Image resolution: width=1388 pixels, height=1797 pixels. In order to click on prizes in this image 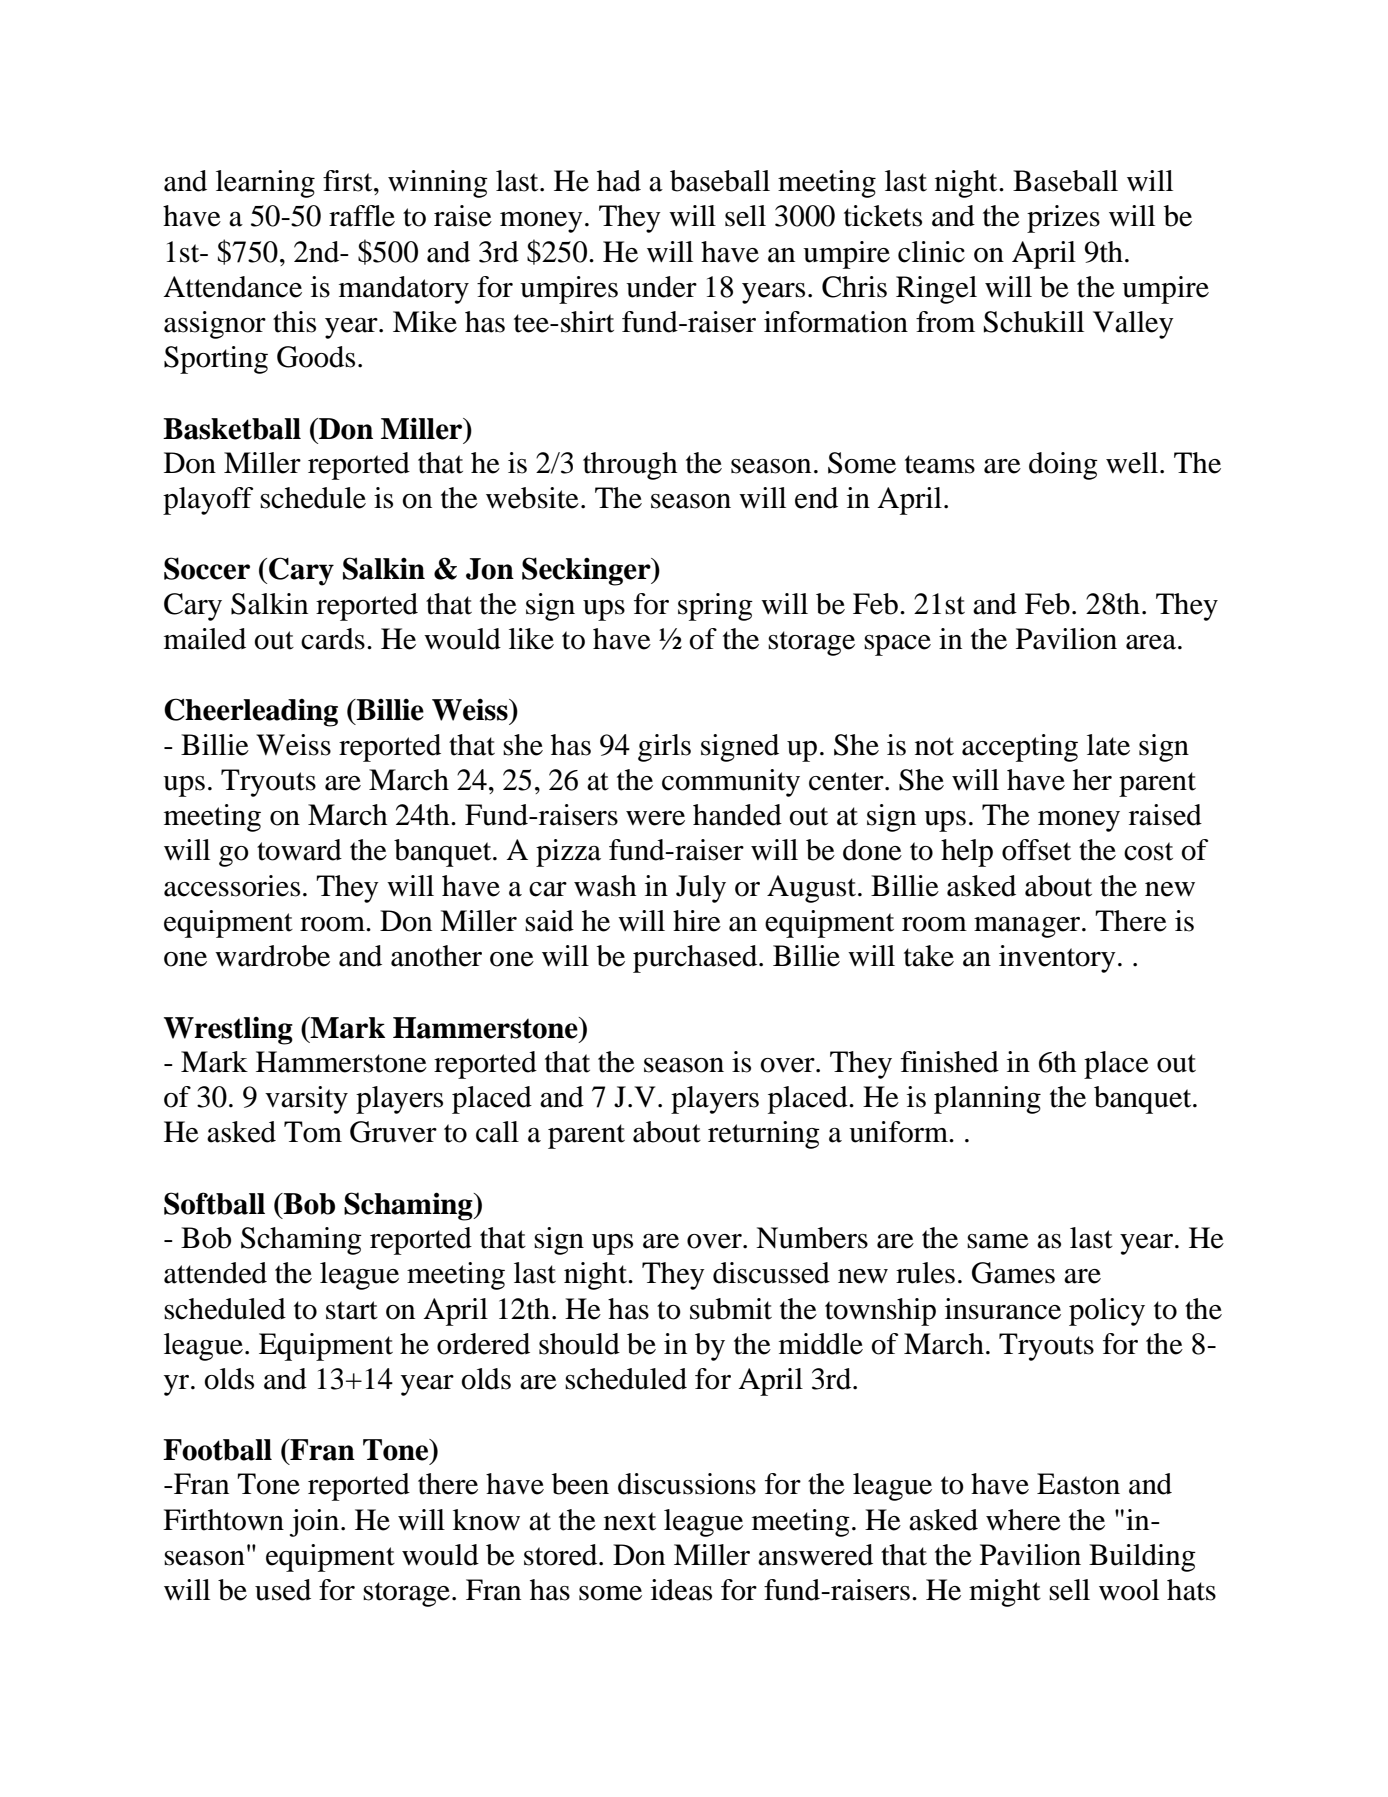, I will do `click(1063, 219)`.
